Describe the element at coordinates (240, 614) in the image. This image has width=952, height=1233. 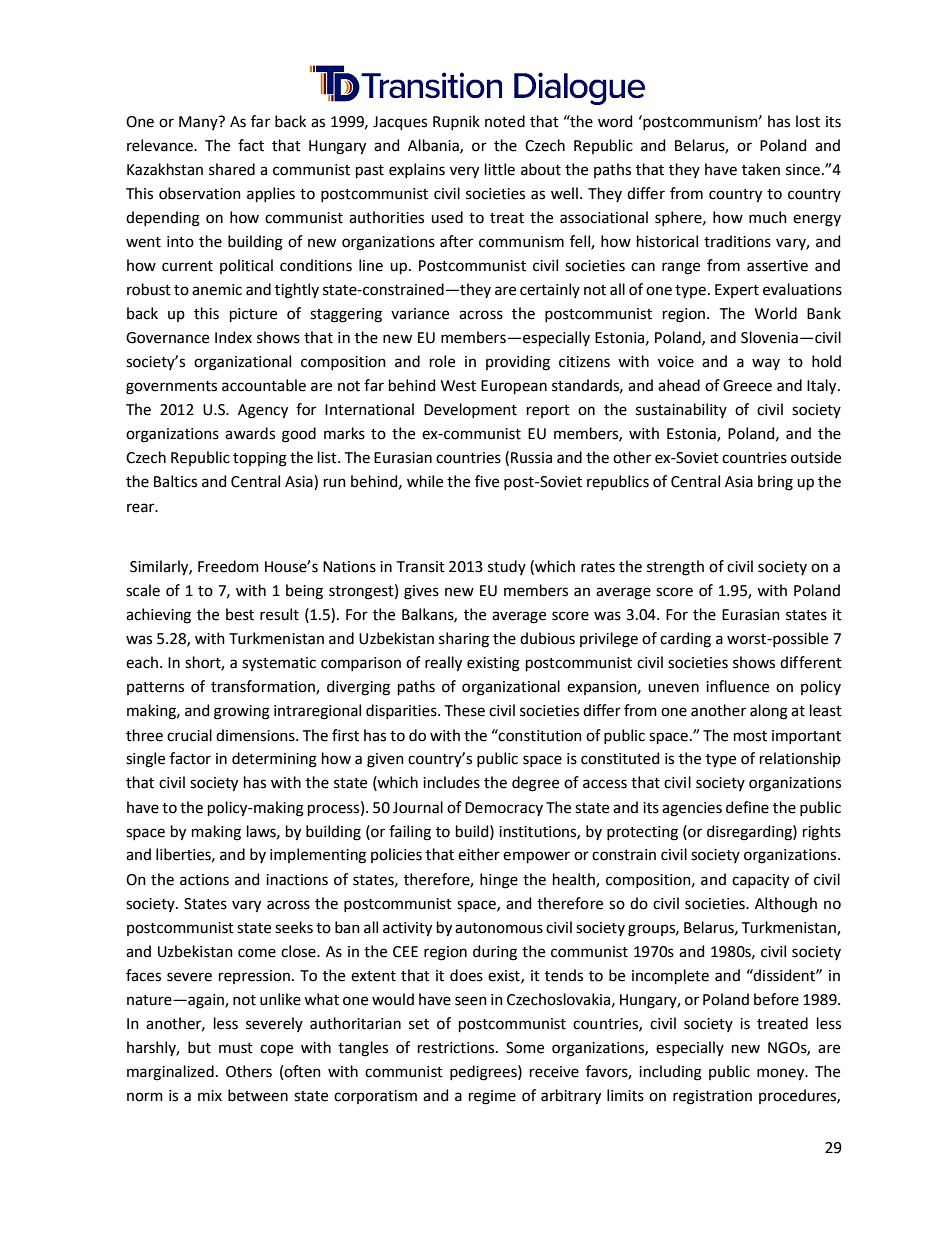
I see `best` at that location.
